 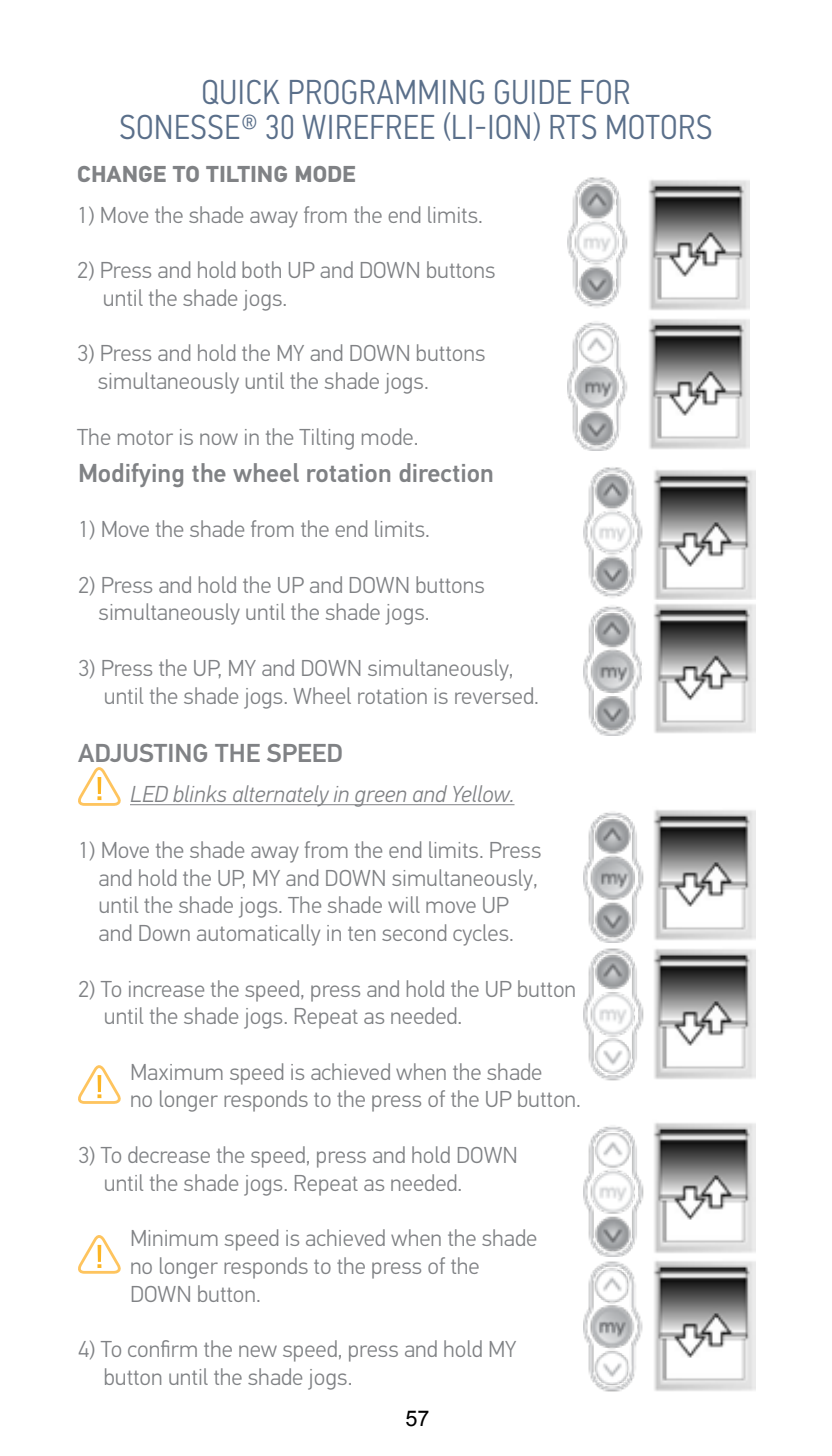 What do you see at coordinates (573, 127) in the screenshot?
I see `RTS` at bounding box center [573, 127].
